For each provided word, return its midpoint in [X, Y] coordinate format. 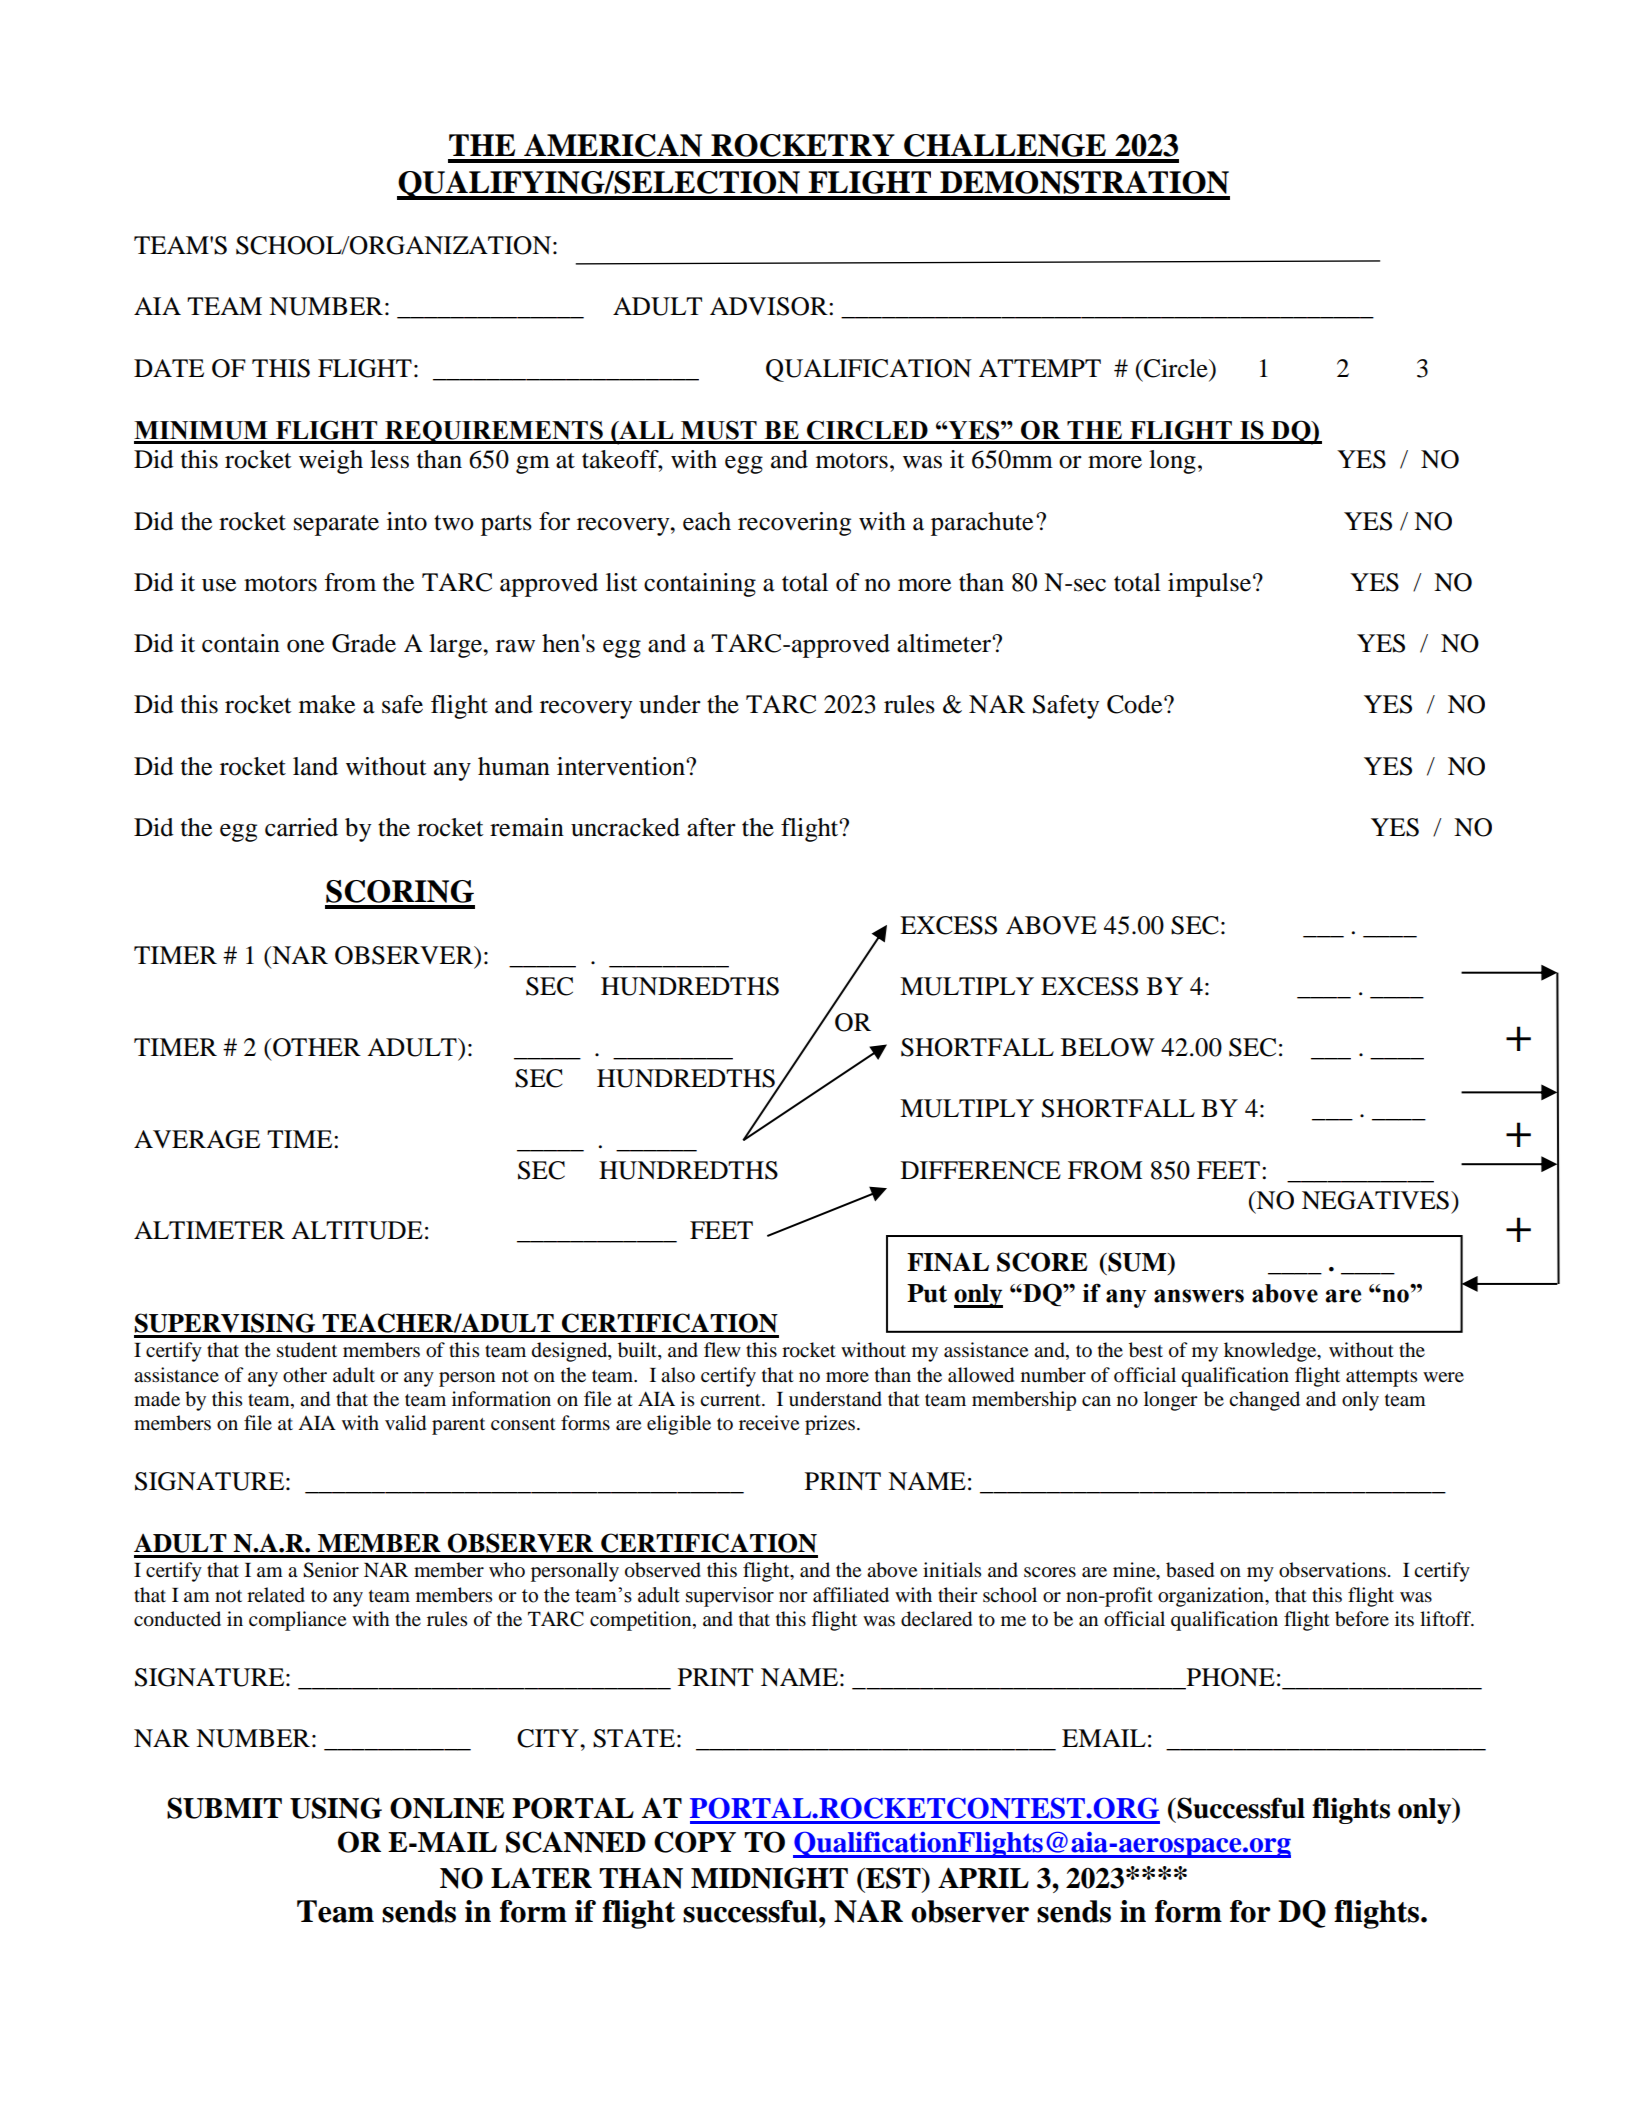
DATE [169, 368]
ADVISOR [770, 306]
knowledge [1271, 1352]
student [307, 1350]
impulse [1211, 585]
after [711, 827]
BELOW [1108, 1047]
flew [722, 1349]
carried [301, 827]
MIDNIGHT [769, 1878]
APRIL [983, 1877]
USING [336, 1808]
